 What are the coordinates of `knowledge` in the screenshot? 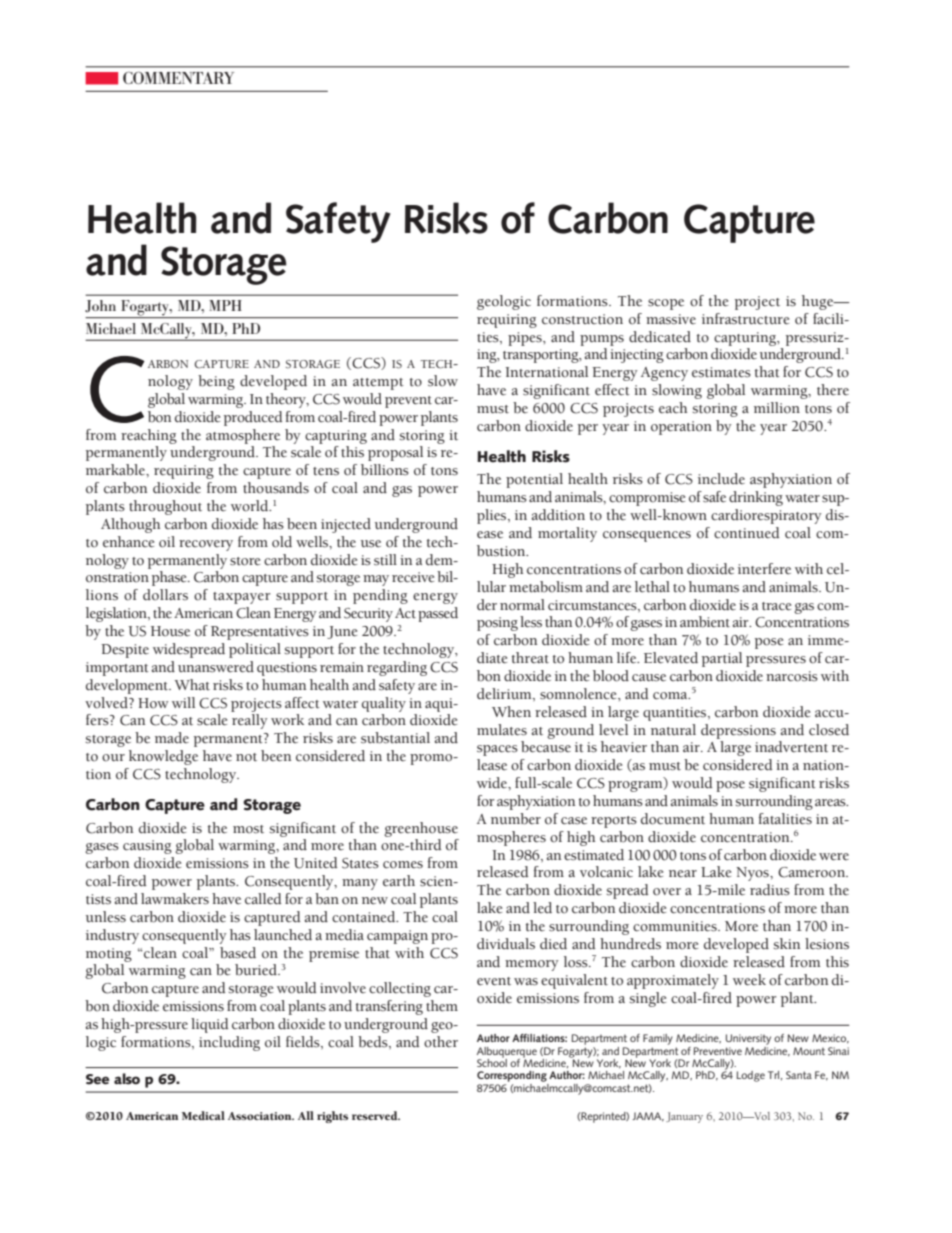 It's located at (163, 757).
